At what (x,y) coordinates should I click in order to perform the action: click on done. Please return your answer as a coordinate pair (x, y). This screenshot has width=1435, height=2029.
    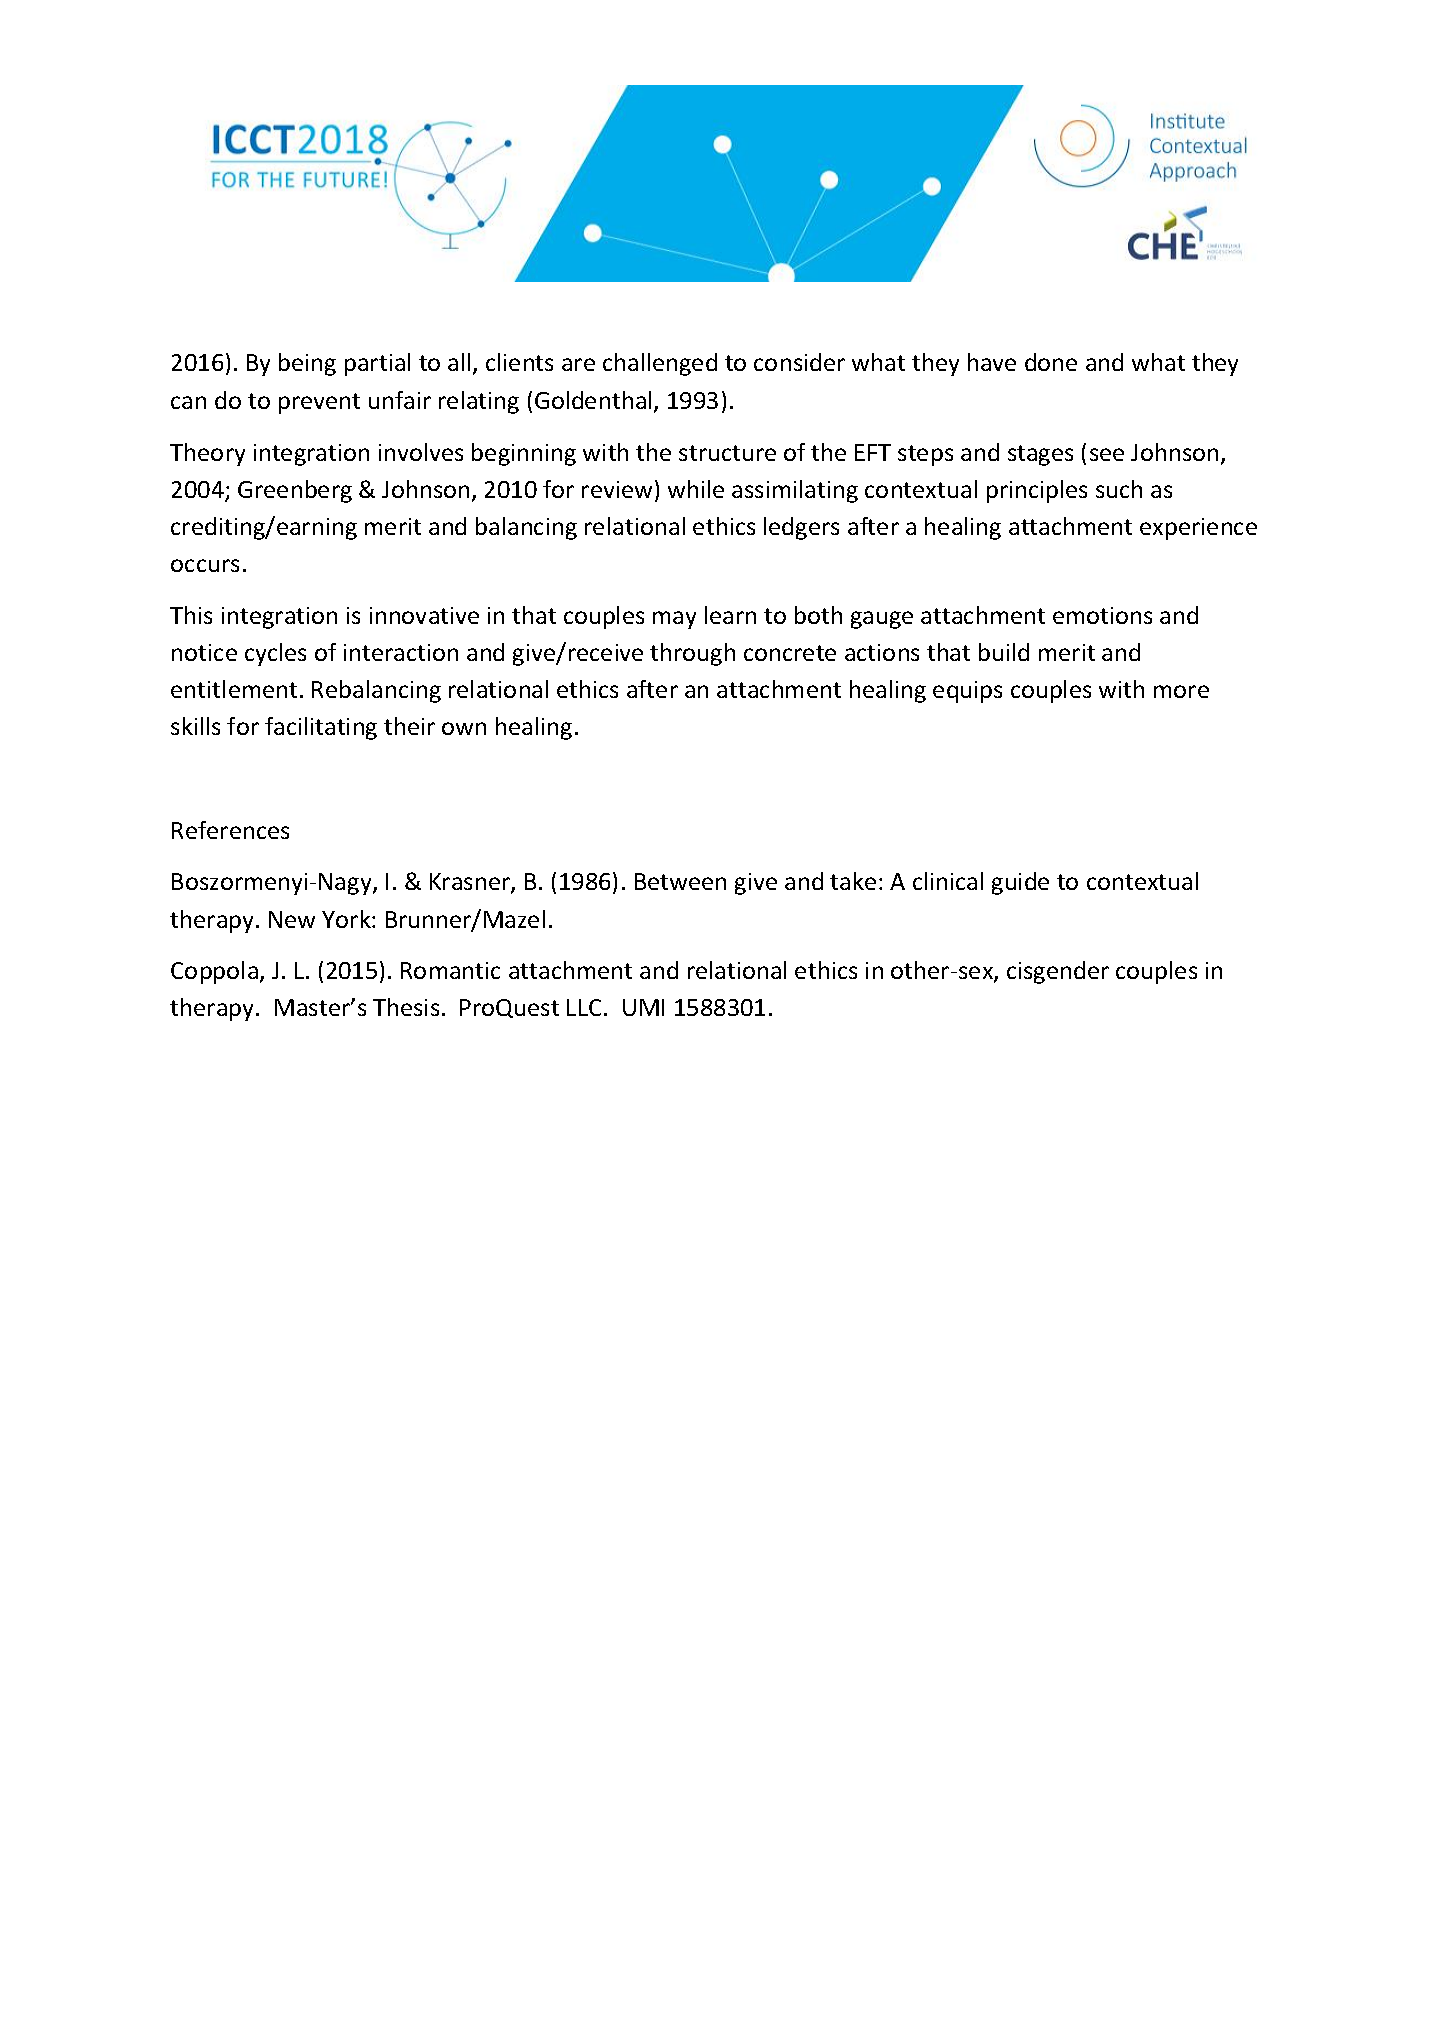
    Looking at the image, I should click on (1051, 362).
